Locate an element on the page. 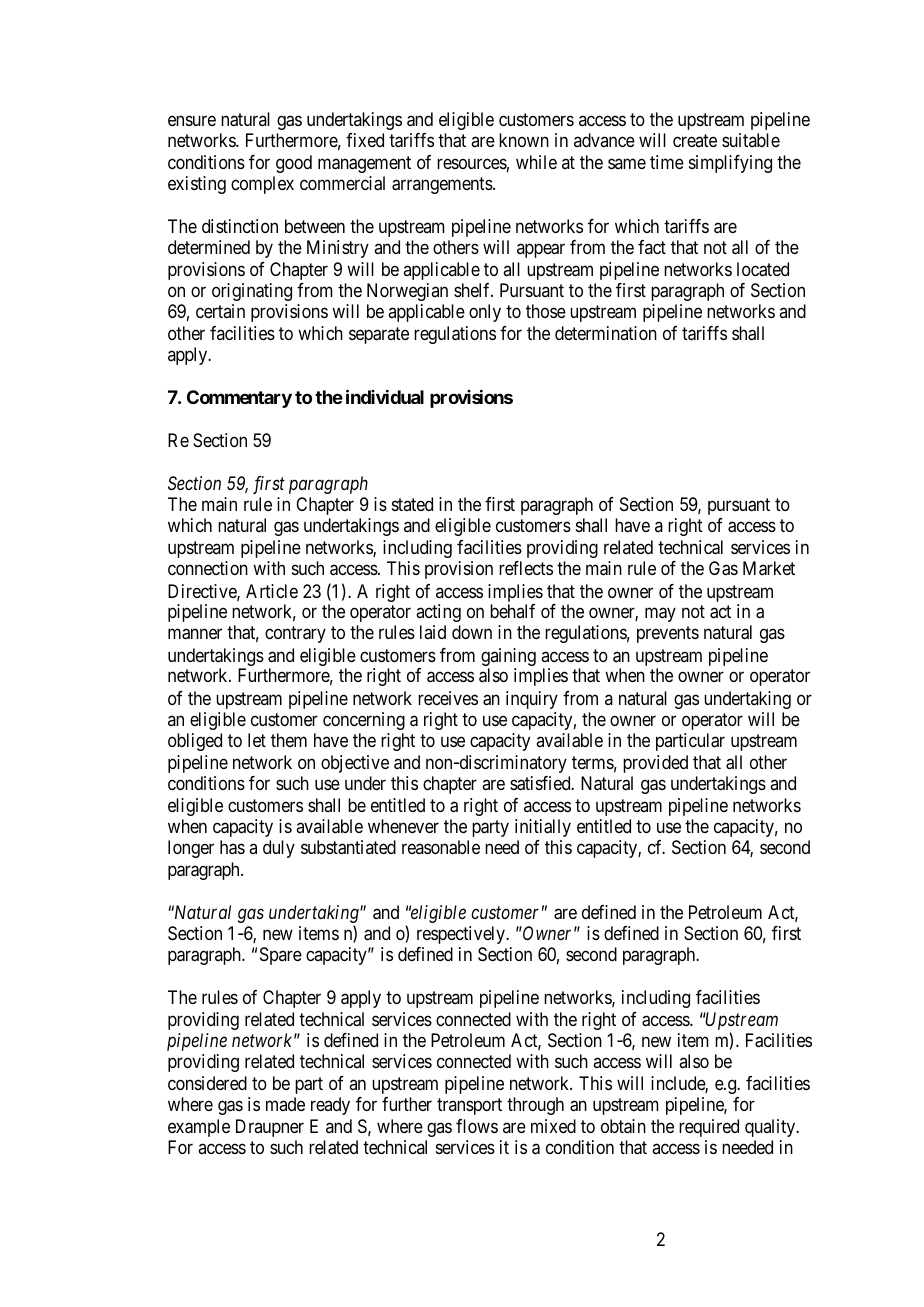 This image has width=924, height=1307. create is located at coordinates (695, 140).
